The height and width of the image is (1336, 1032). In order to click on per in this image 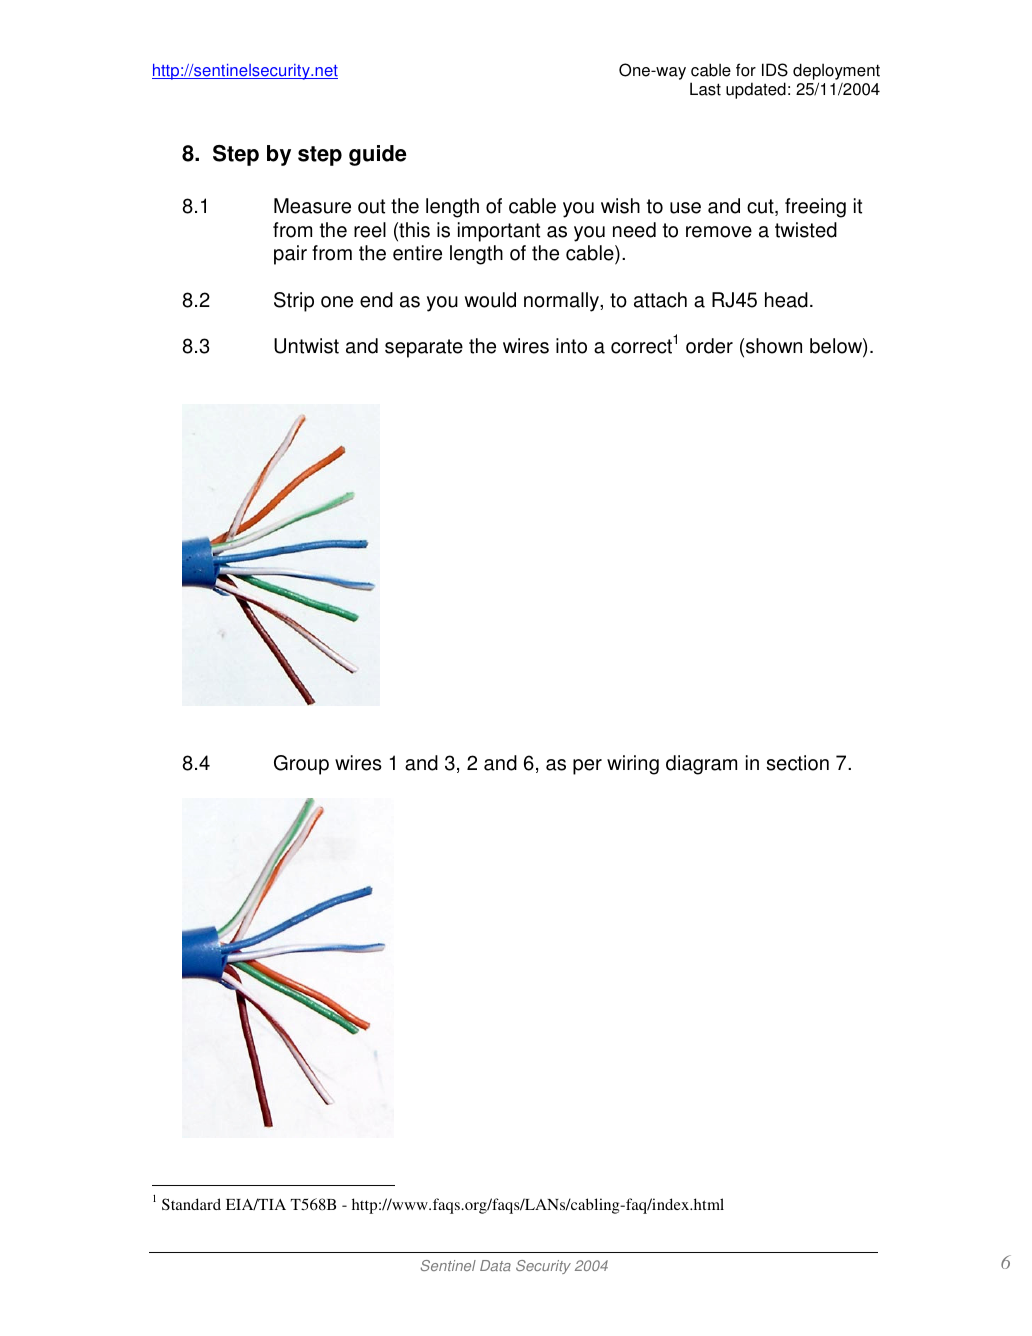, I will do `click(587, 767)`.
